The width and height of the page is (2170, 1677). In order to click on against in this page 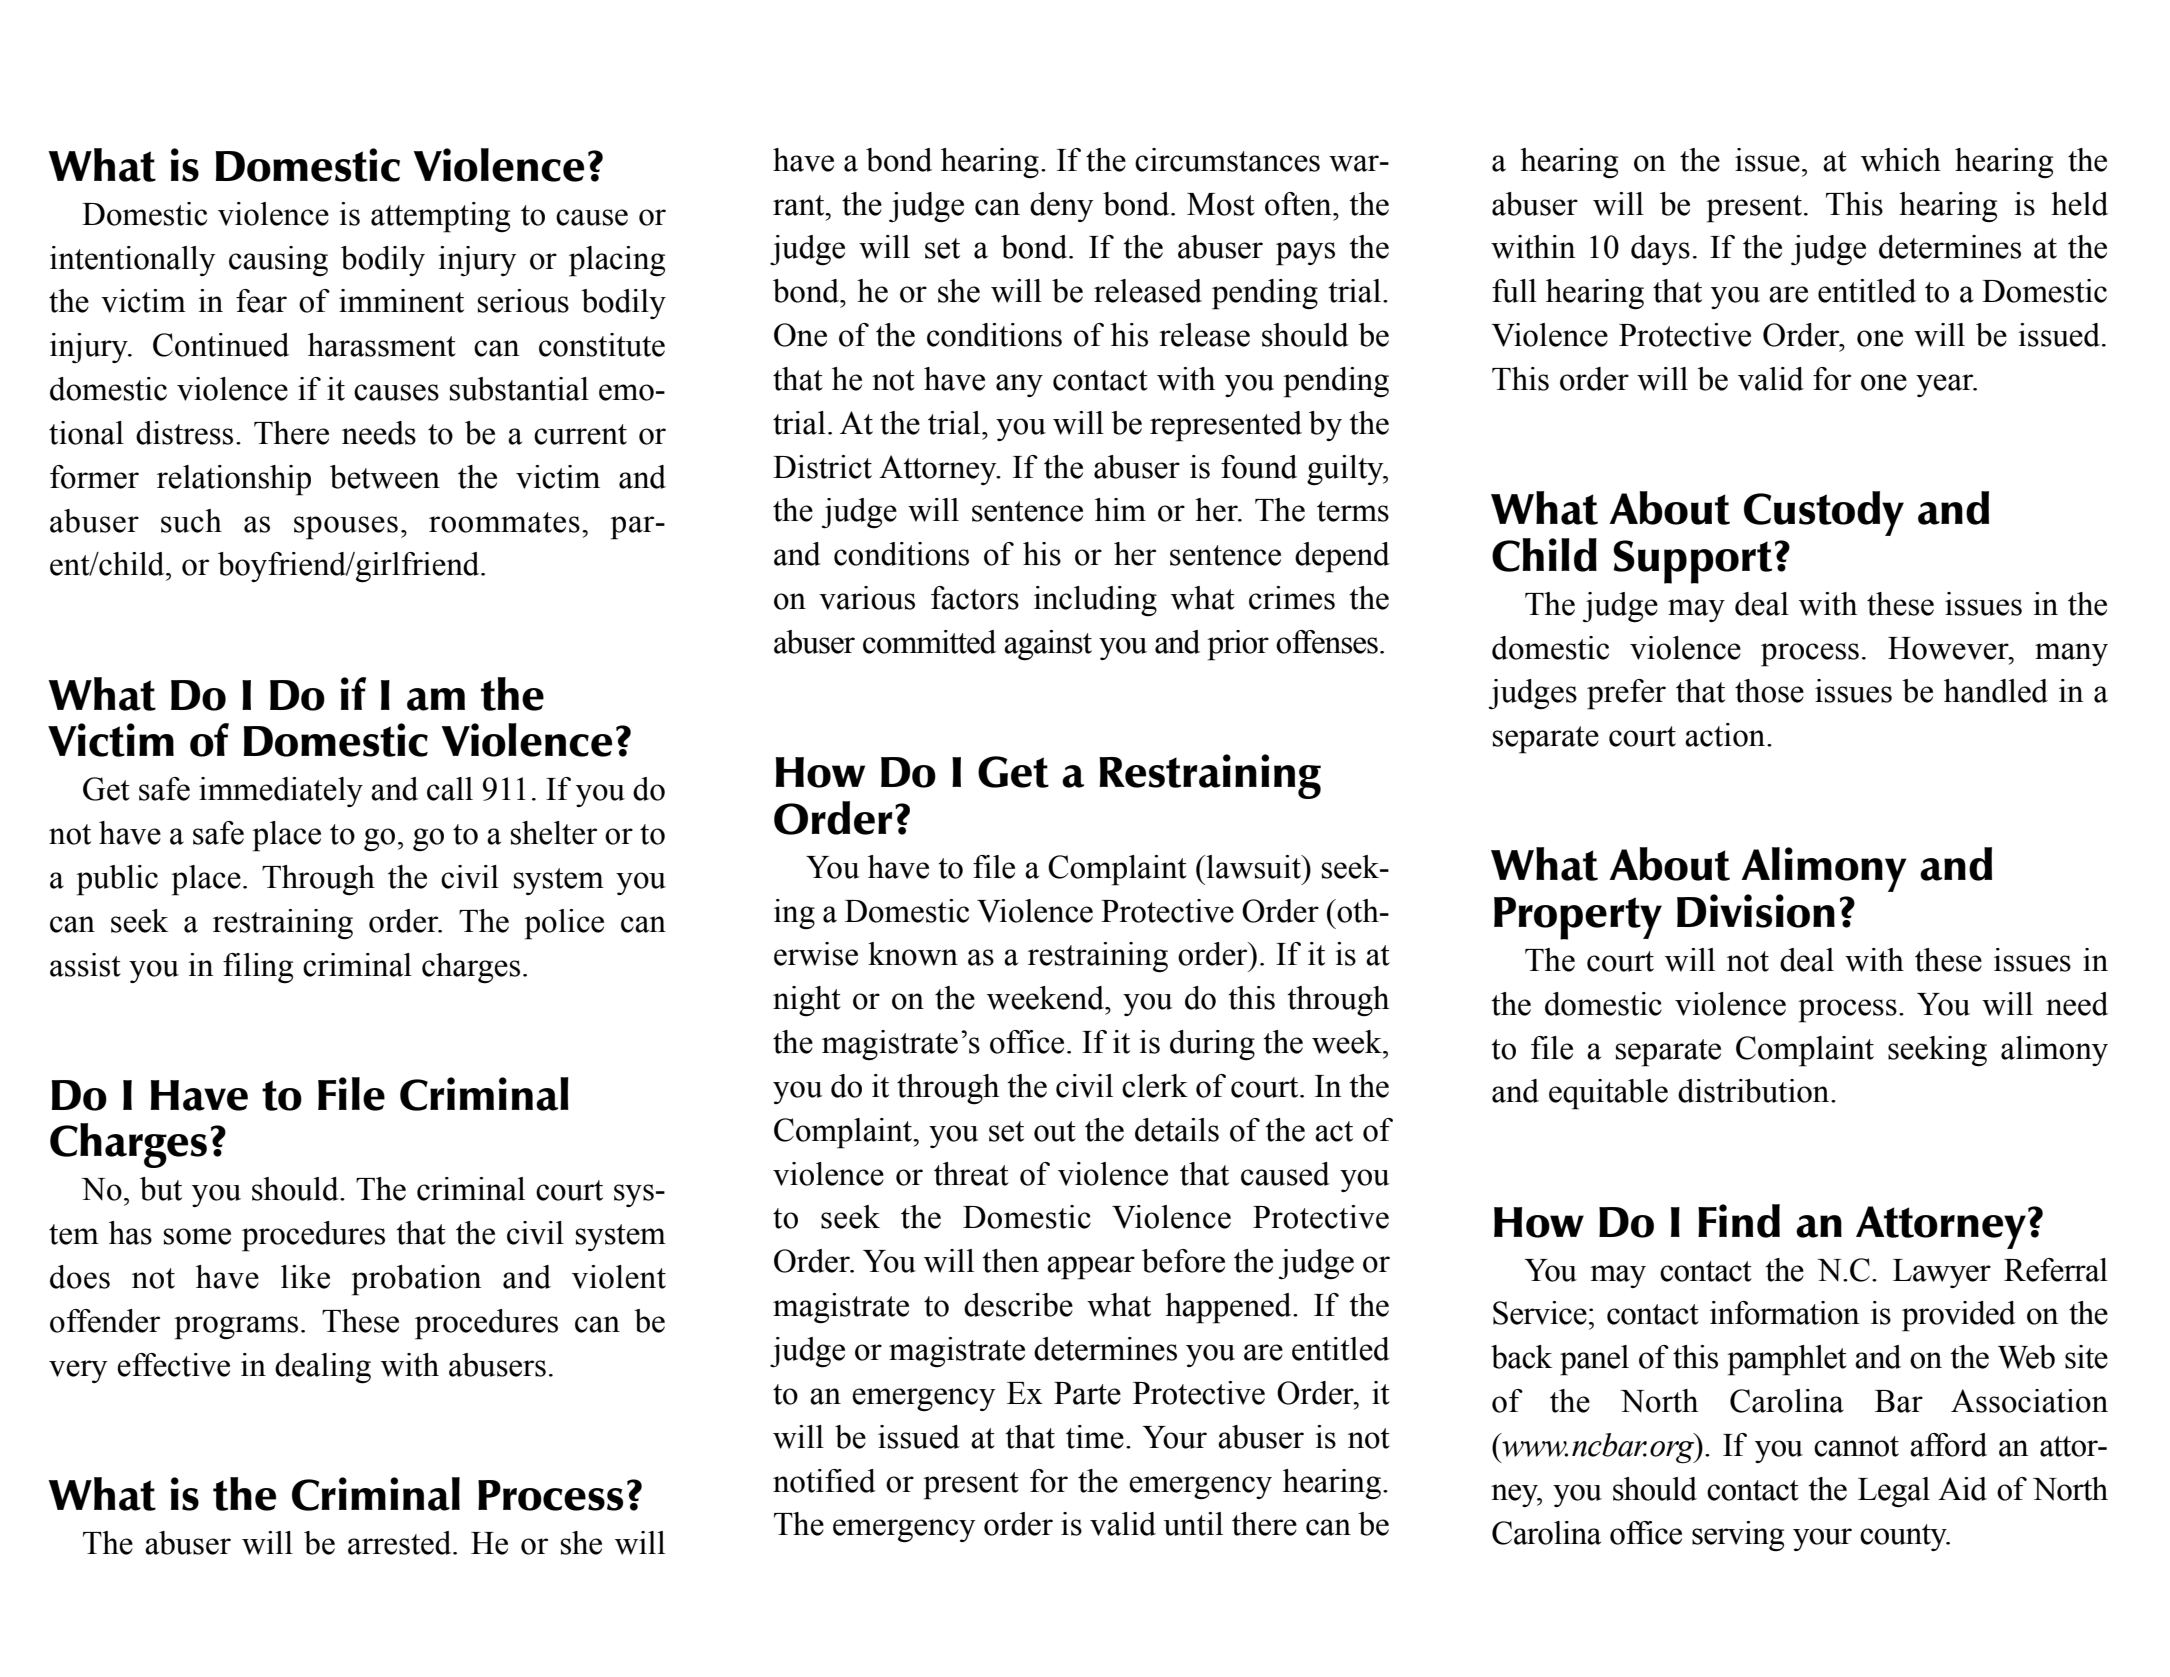, I will do `click(1048, 645)`.
